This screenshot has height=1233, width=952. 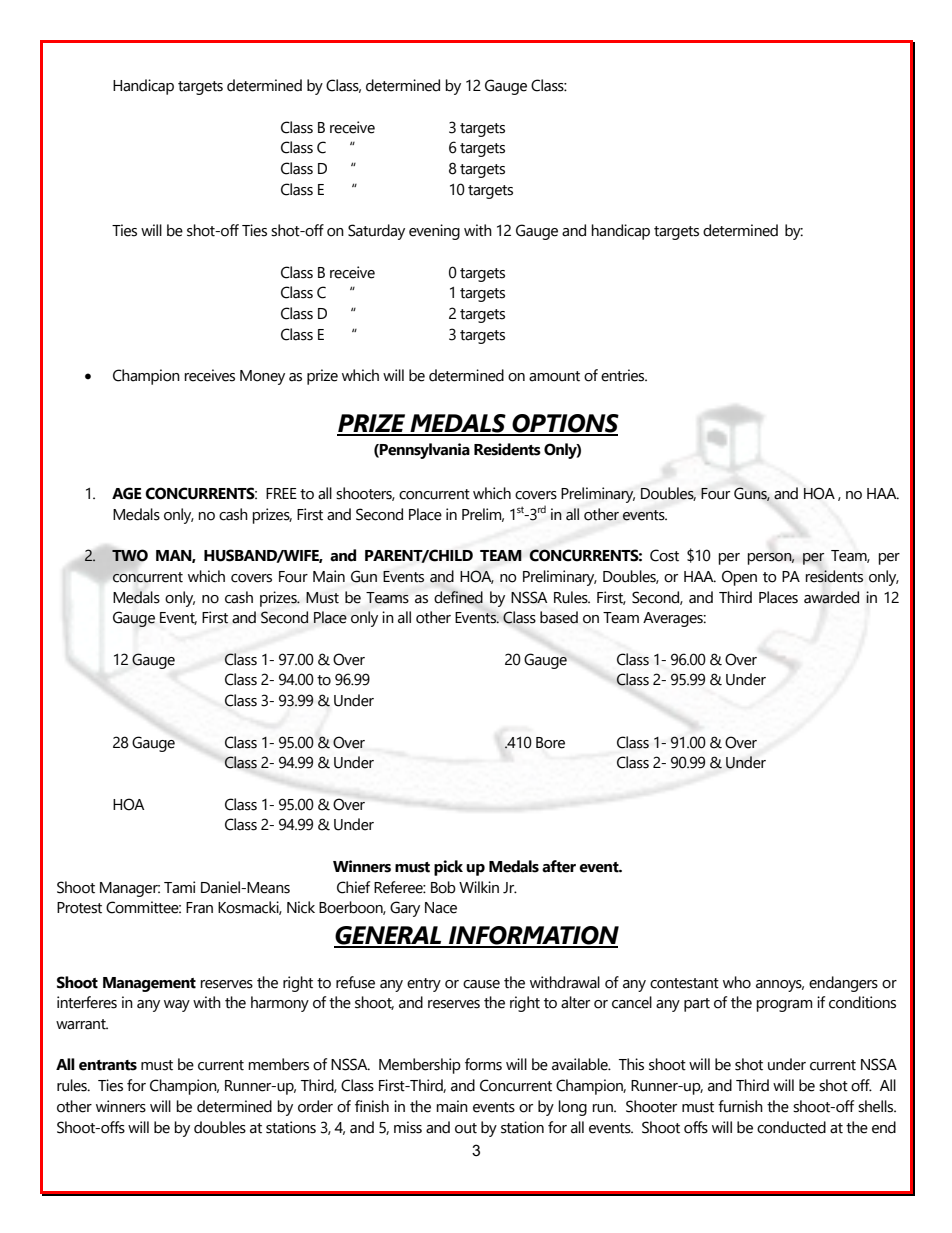 What do you see at coordinates (376, 232) in the screenshot?
I see `Saturday` at bounding box center [376, 232].
